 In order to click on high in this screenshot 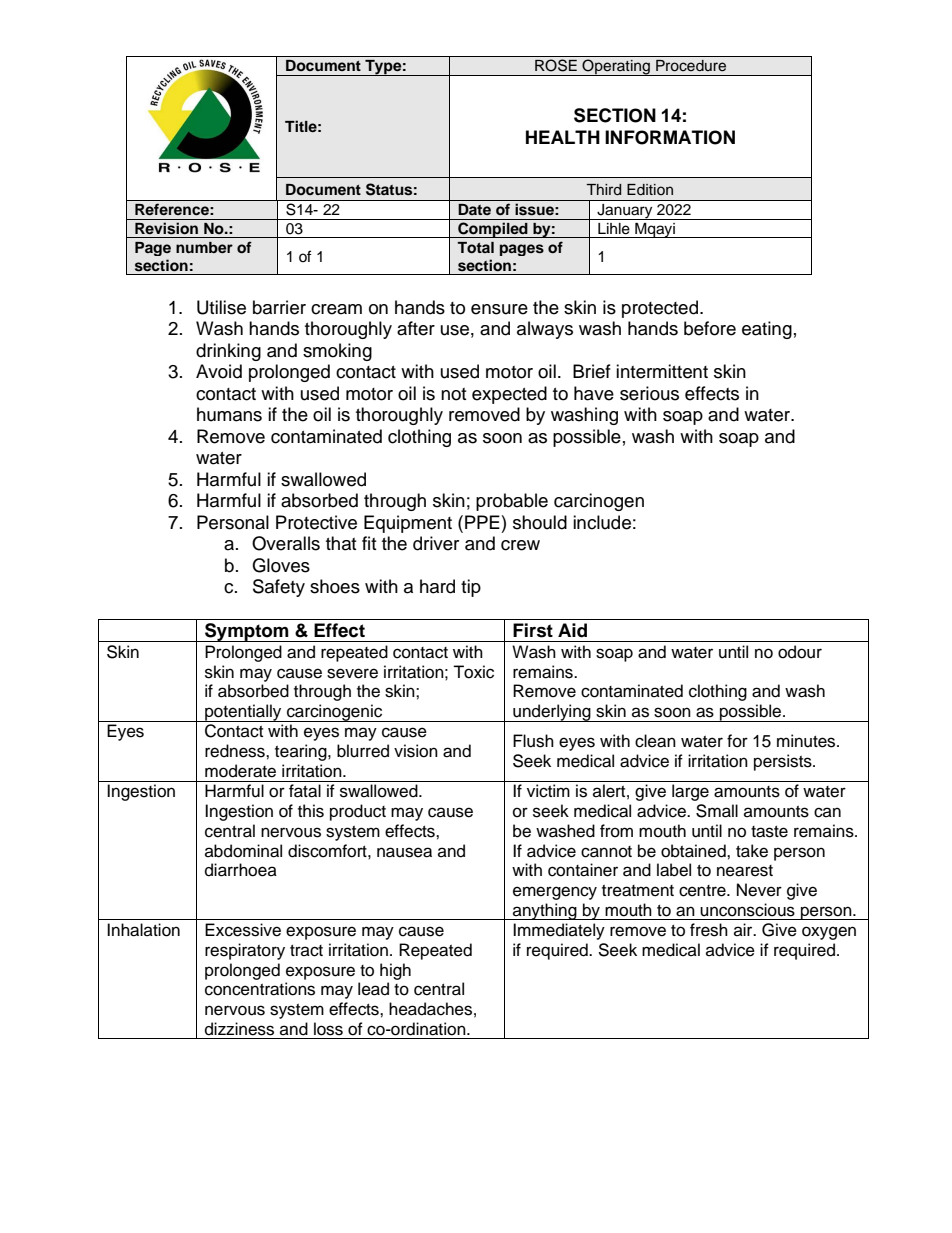, I will do `click(395, 971)`.
